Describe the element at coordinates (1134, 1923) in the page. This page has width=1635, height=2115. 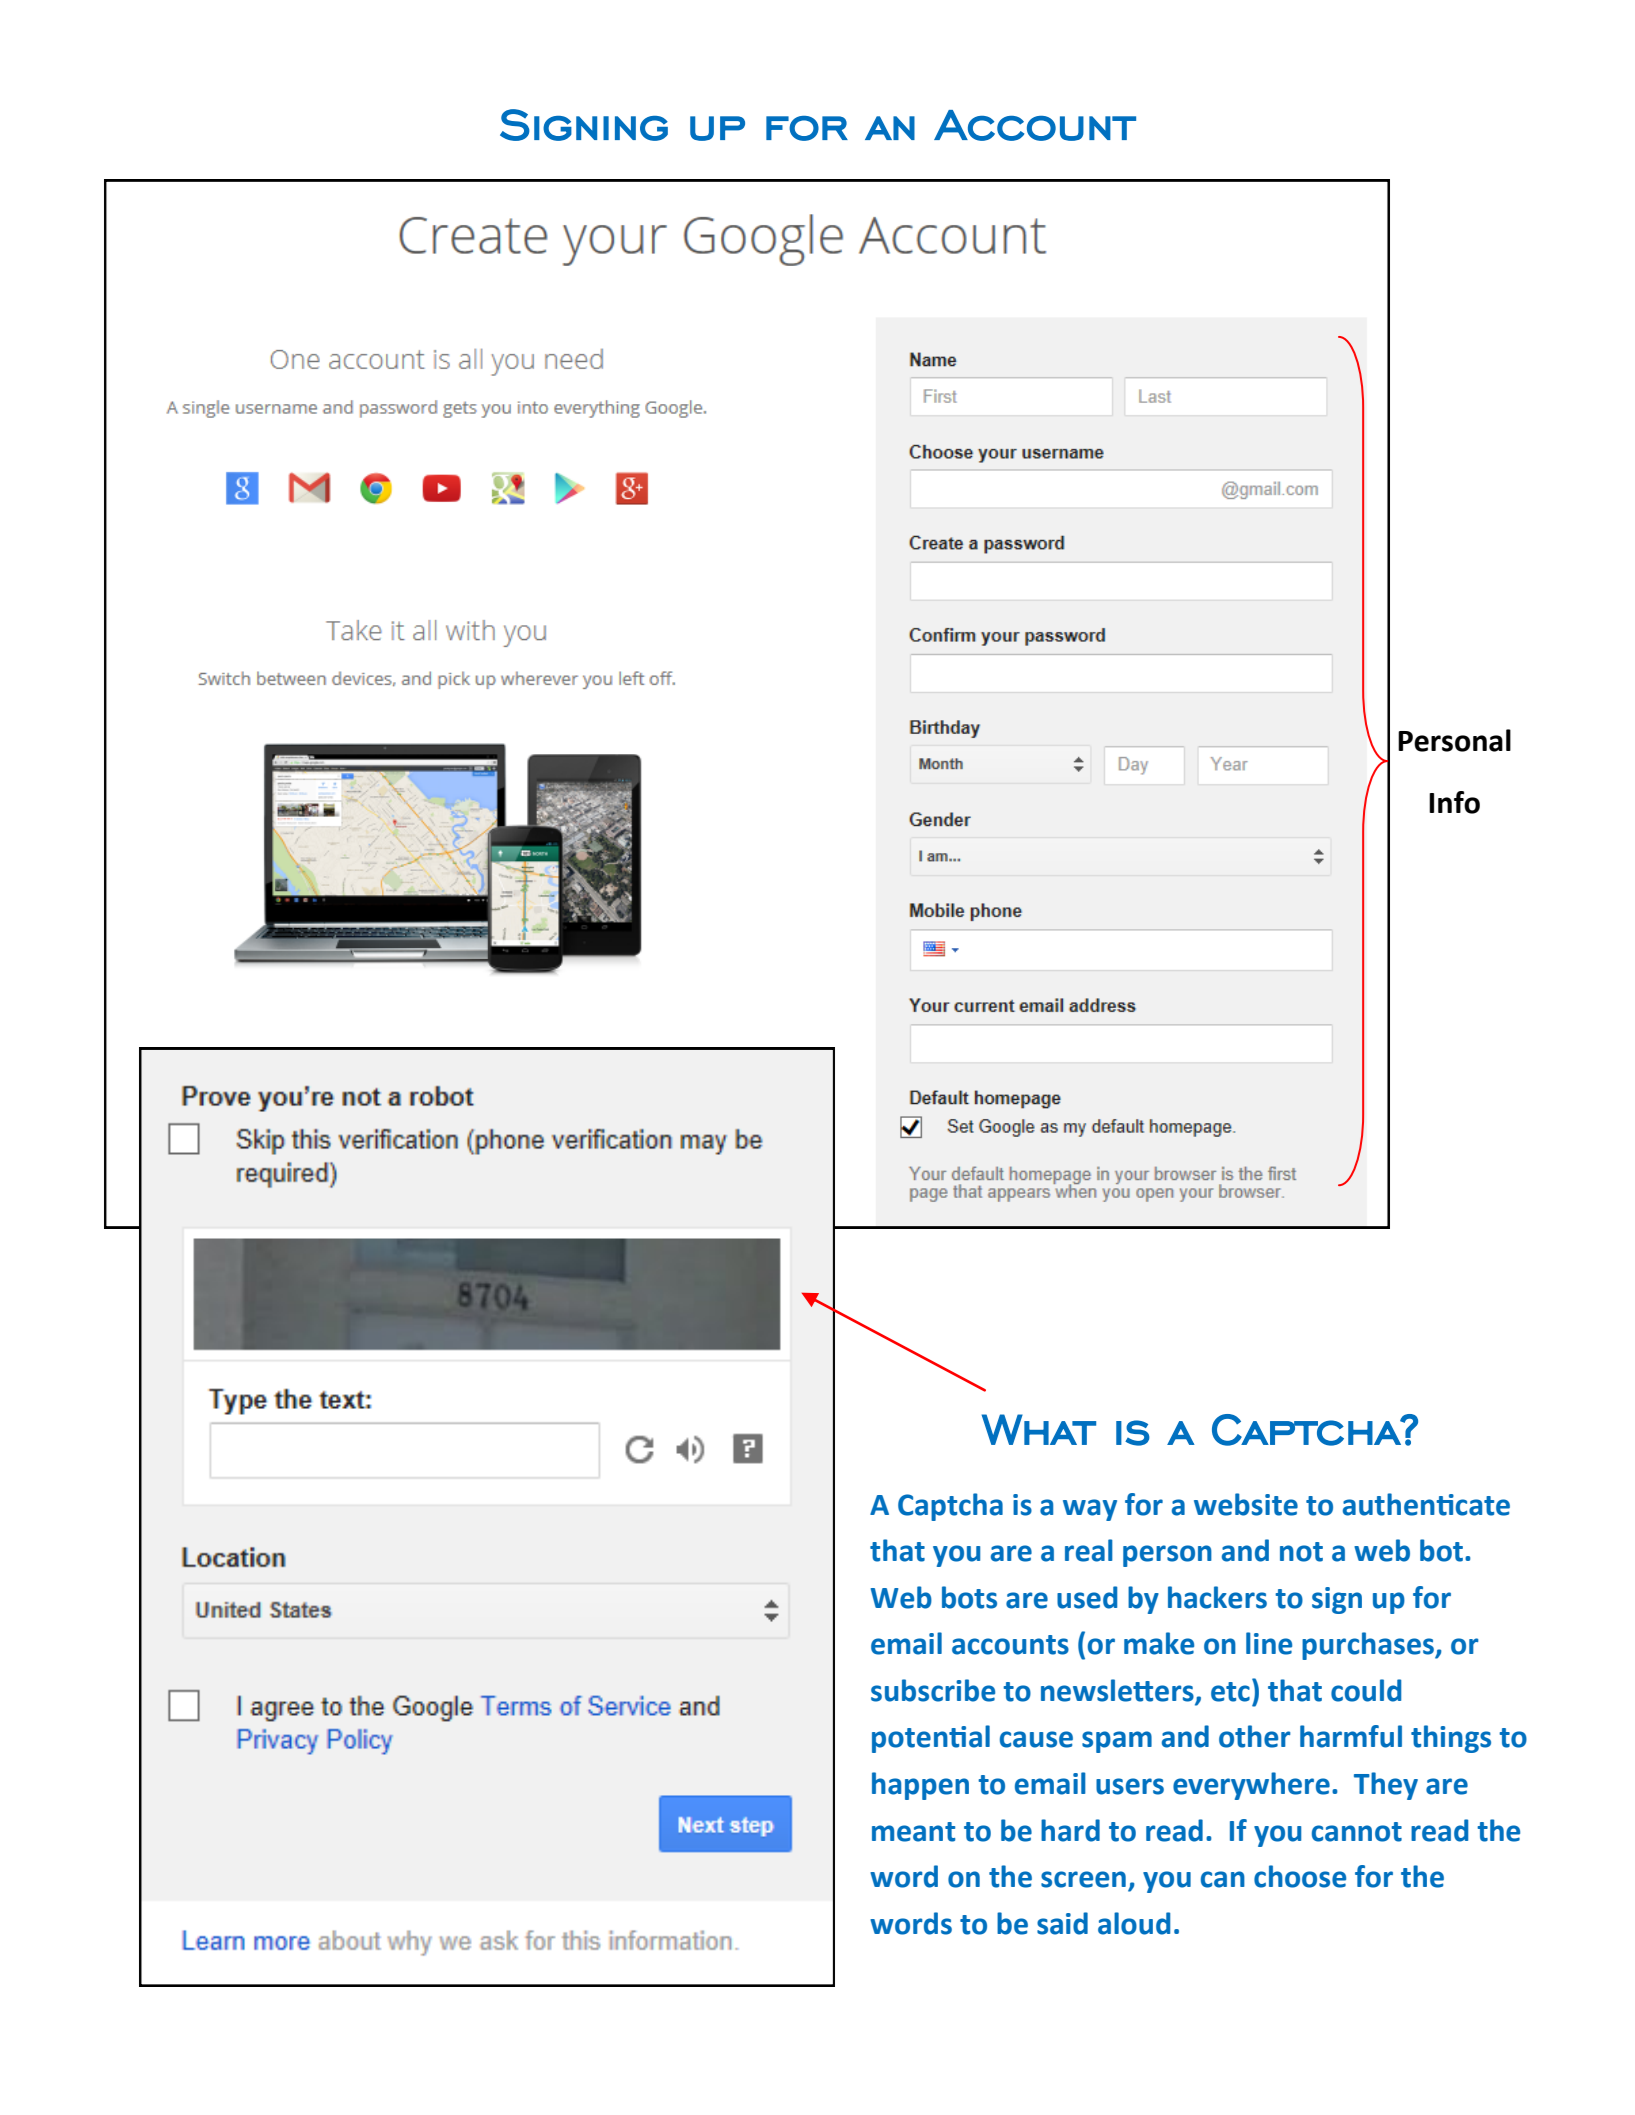
I see `aloud` at that location.
